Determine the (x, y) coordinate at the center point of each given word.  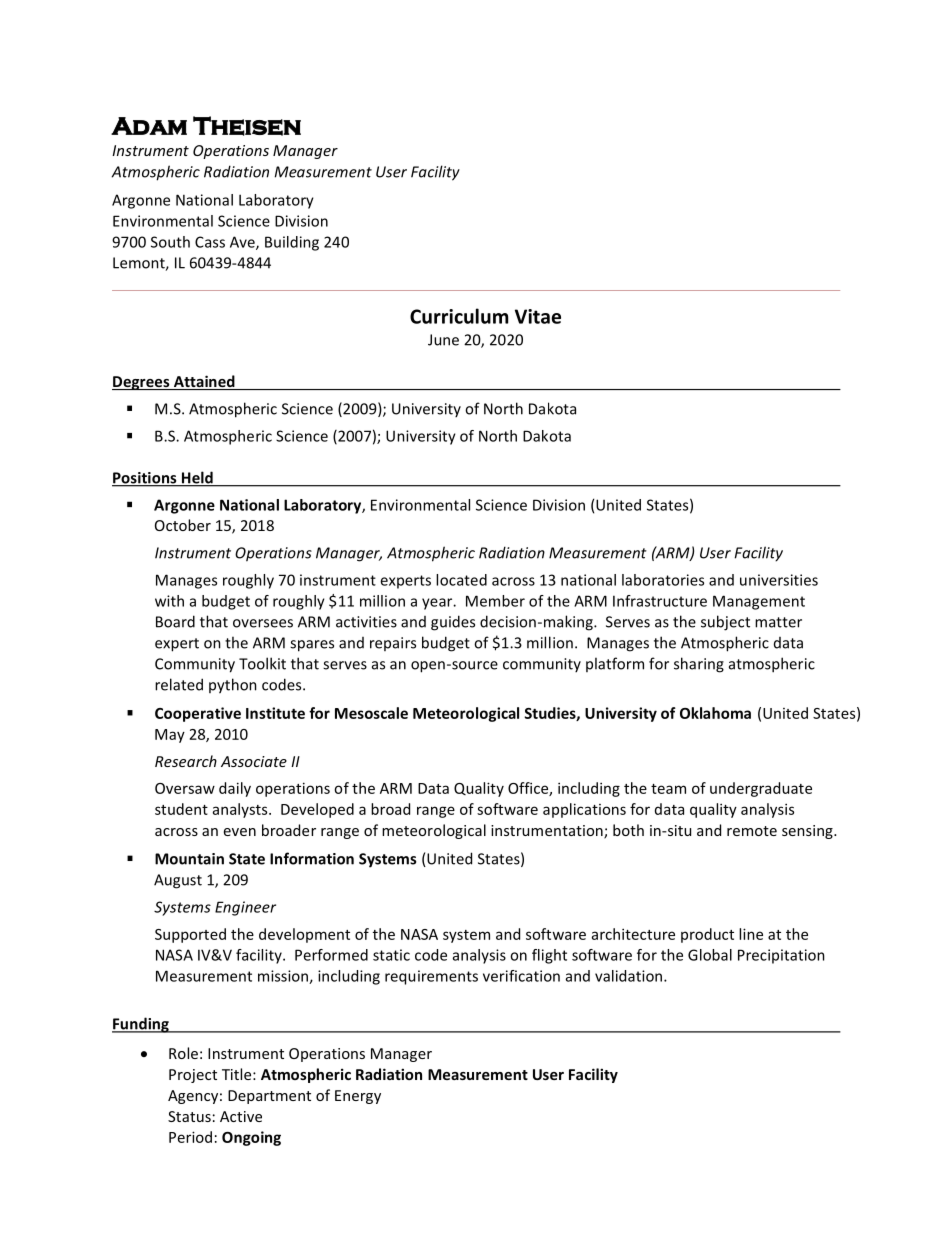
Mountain (189, 859)
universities (779, 580)
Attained (204, 382)
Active (241, 1116)
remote (752, 831)
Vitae (538, 316)
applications (584, 810)
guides (453, 623)
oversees (263, 623)
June (443, 340)
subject (725, 623)
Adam (149, 126)
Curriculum (459, 316)
